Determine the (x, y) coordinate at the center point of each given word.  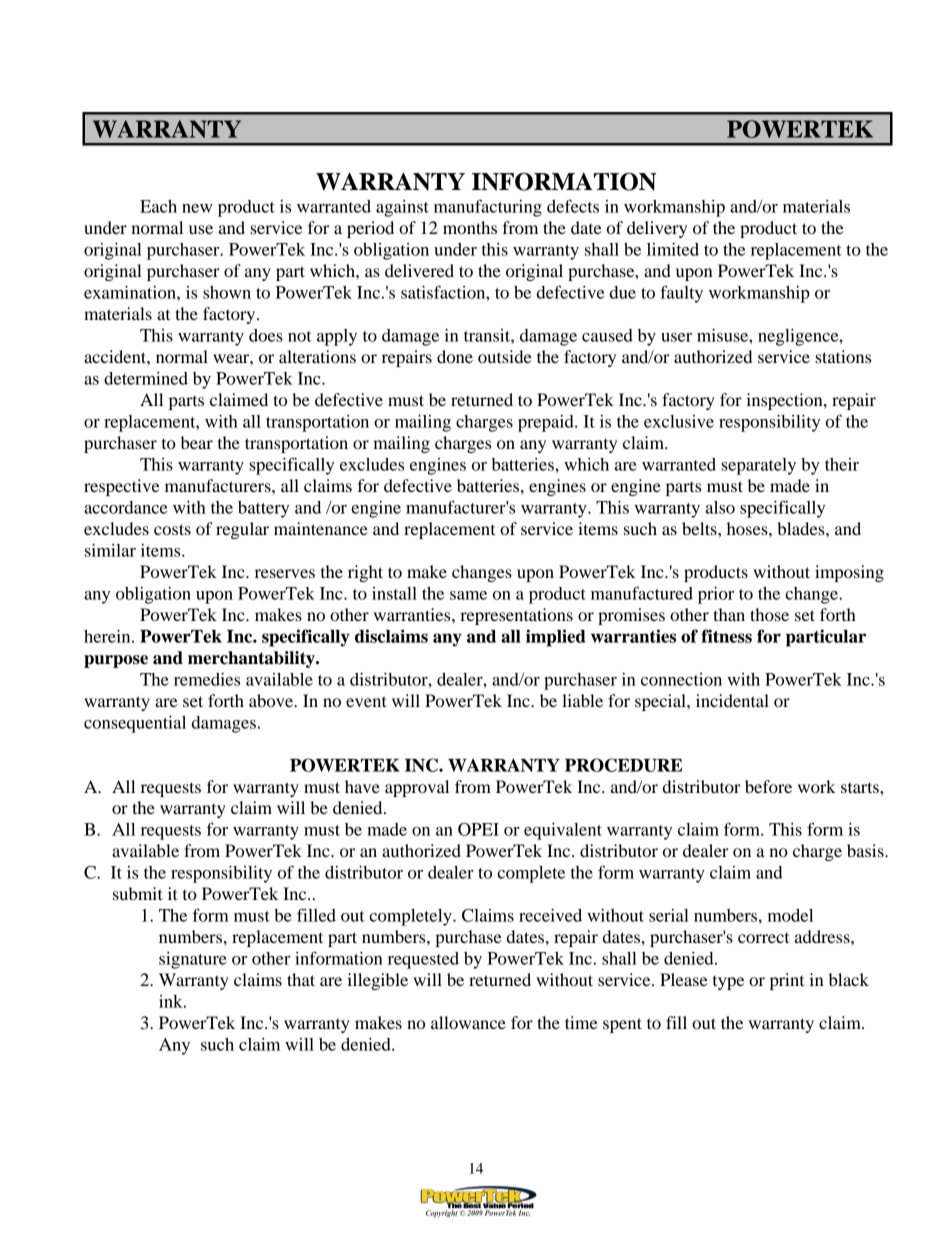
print (787, 981)
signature (193, 960)
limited (673, 249)
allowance (468, 1022)
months (470, 227)
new (197, 208)
